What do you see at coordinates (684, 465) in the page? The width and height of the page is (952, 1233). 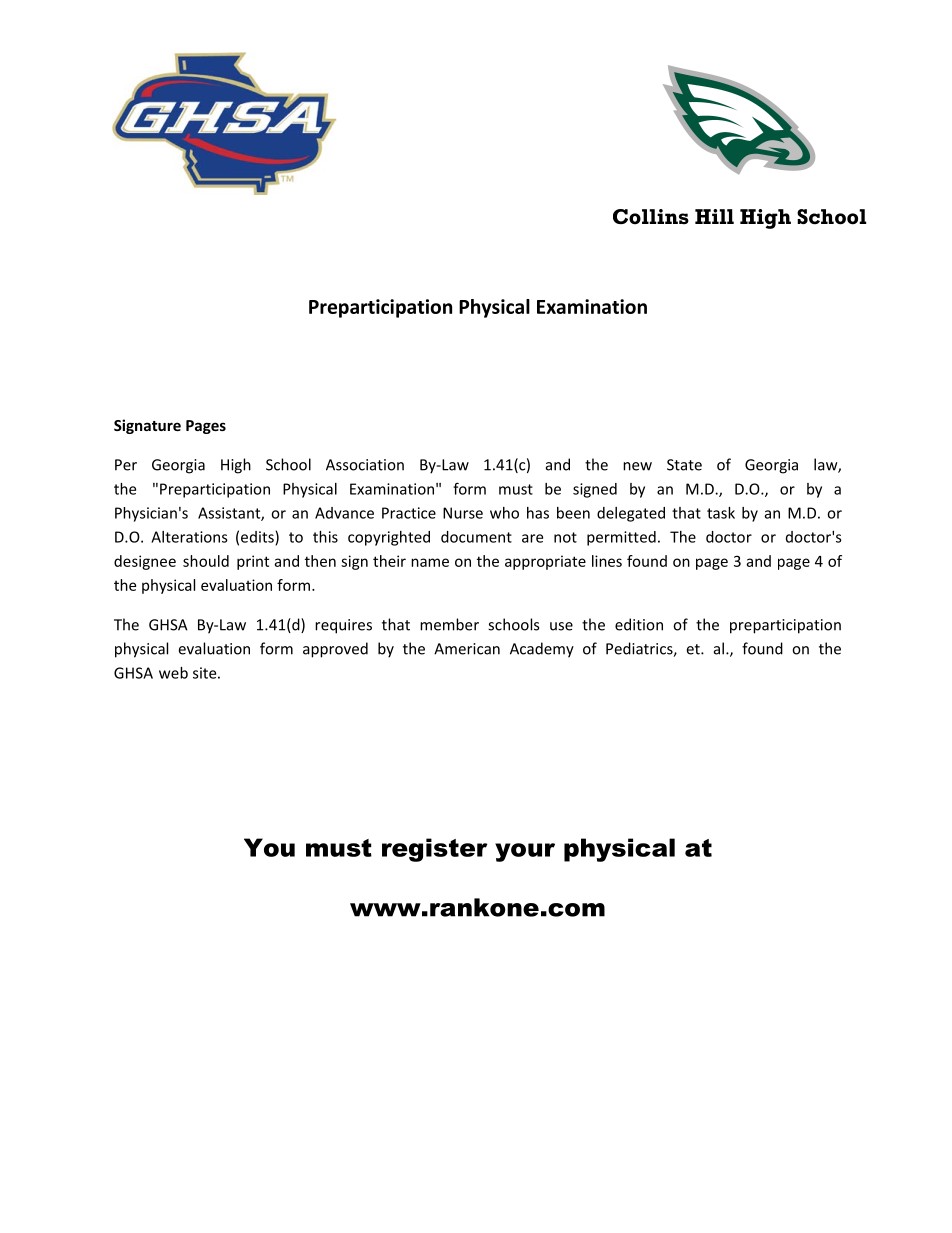 I see `State` at bounding box center [684, 465].
